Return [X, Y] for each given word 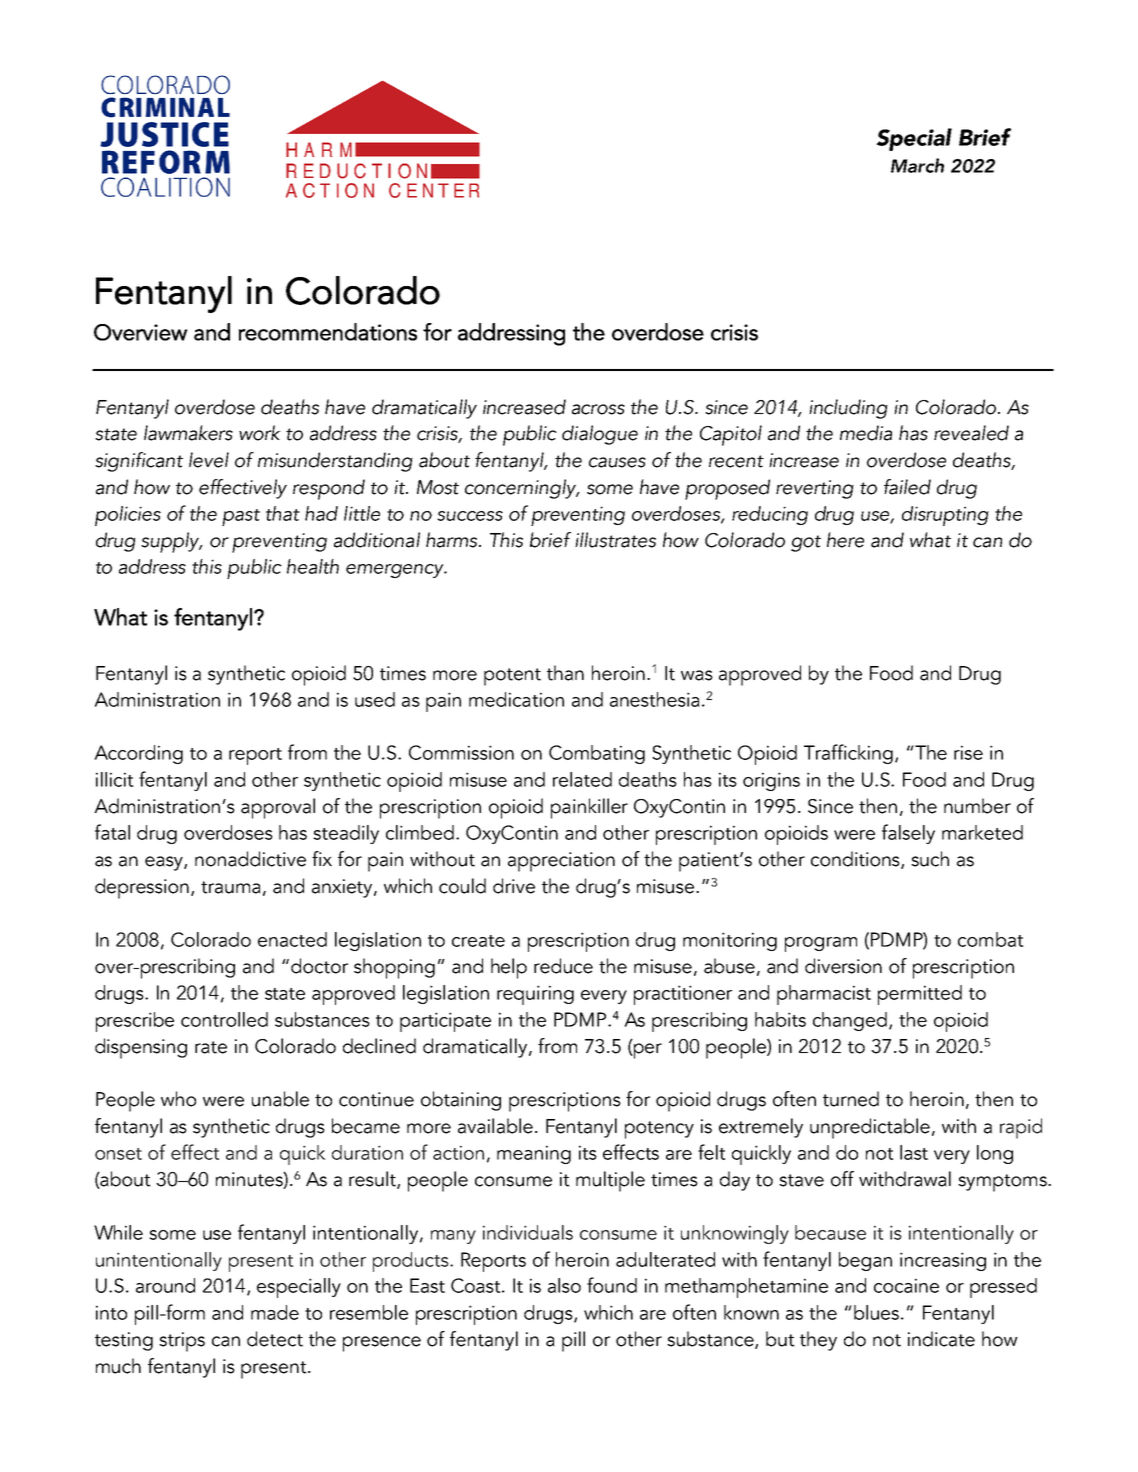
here [845, 540]
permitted [920, 995]
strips [182, 1342]
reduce [563, 966]
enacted [292, 939]
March [917, 165]
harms [453, 540]
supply [171, 542]
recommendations [327, 332]
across [598, 409]
